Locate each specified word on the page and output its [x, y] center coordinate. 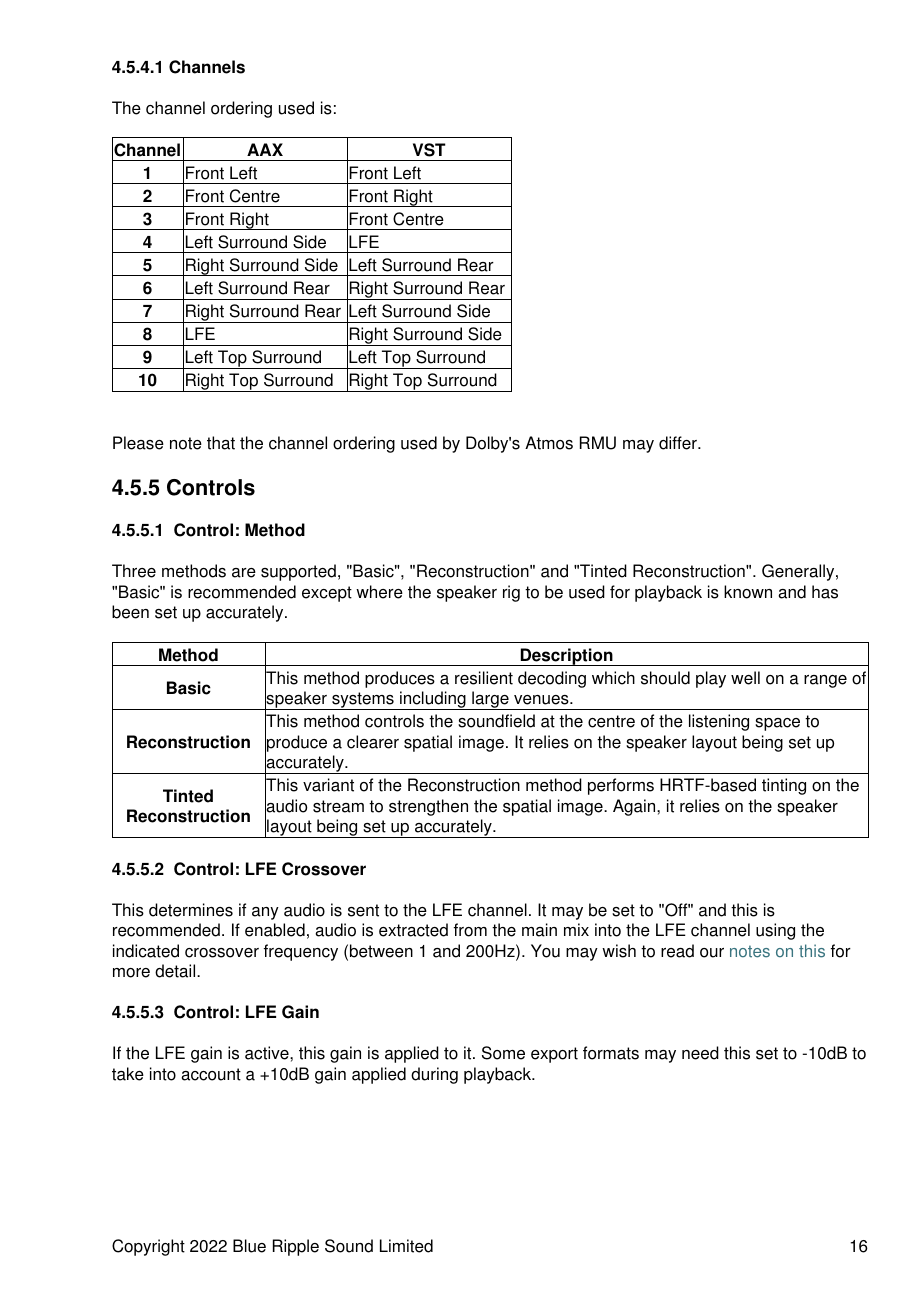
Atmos [549, 443]
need [700, 1053]
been [130, 612]
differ [679, 443]
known [748, 592]
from [470, 930]
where [379, 592]
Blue [249, 1246]
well [745, 678]
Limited [406, 1246]
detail [176, 971]
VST [429, 150]
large [490, 700]
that [221, 443]
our [712, 953]
